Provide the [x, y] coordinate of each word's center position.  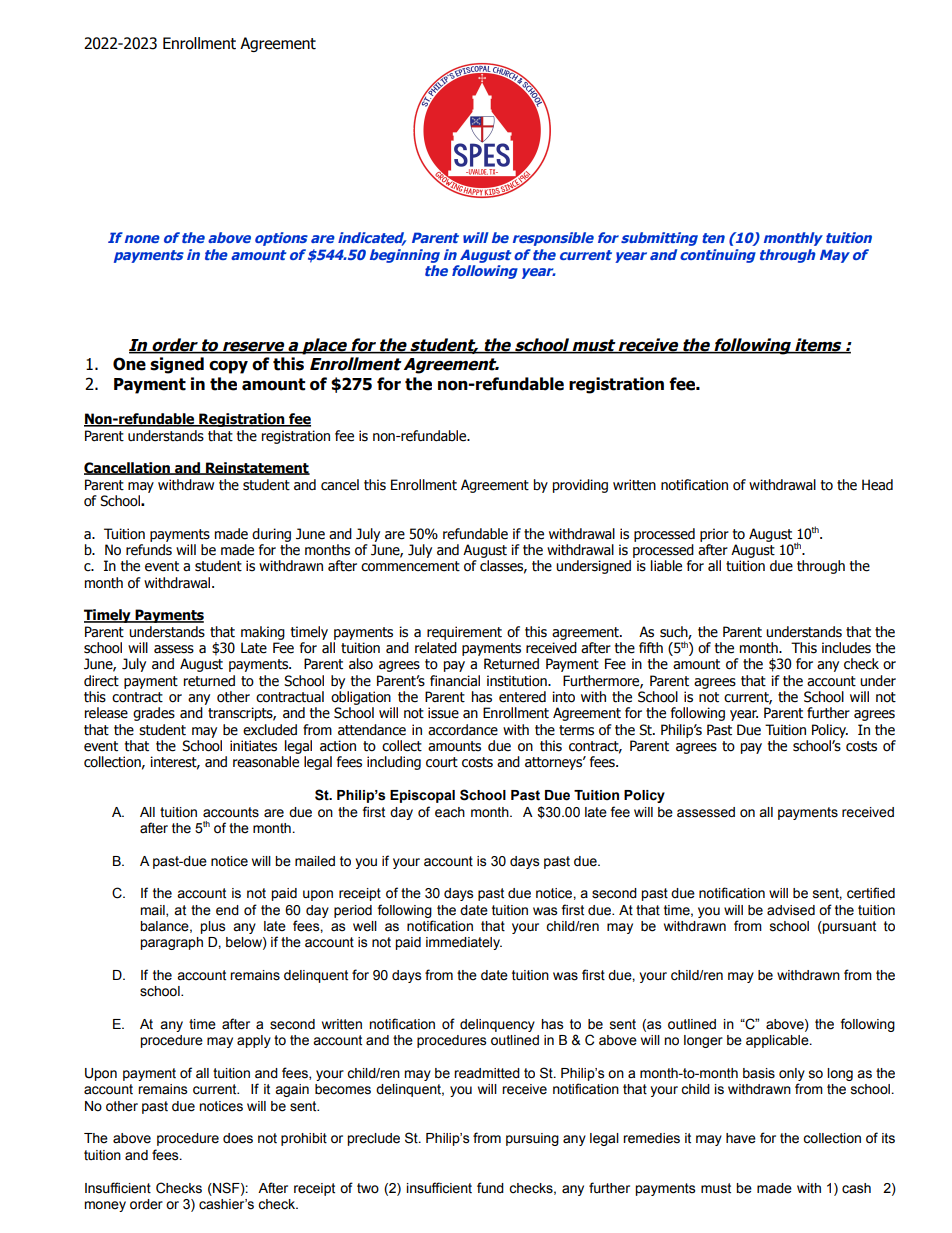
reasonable [266, 762]
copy [228, 367]
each [450, 812]
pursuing [532, 1139]
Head [877, 485]
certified [871, 893]
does [238, 1138]
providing [580, 486]
